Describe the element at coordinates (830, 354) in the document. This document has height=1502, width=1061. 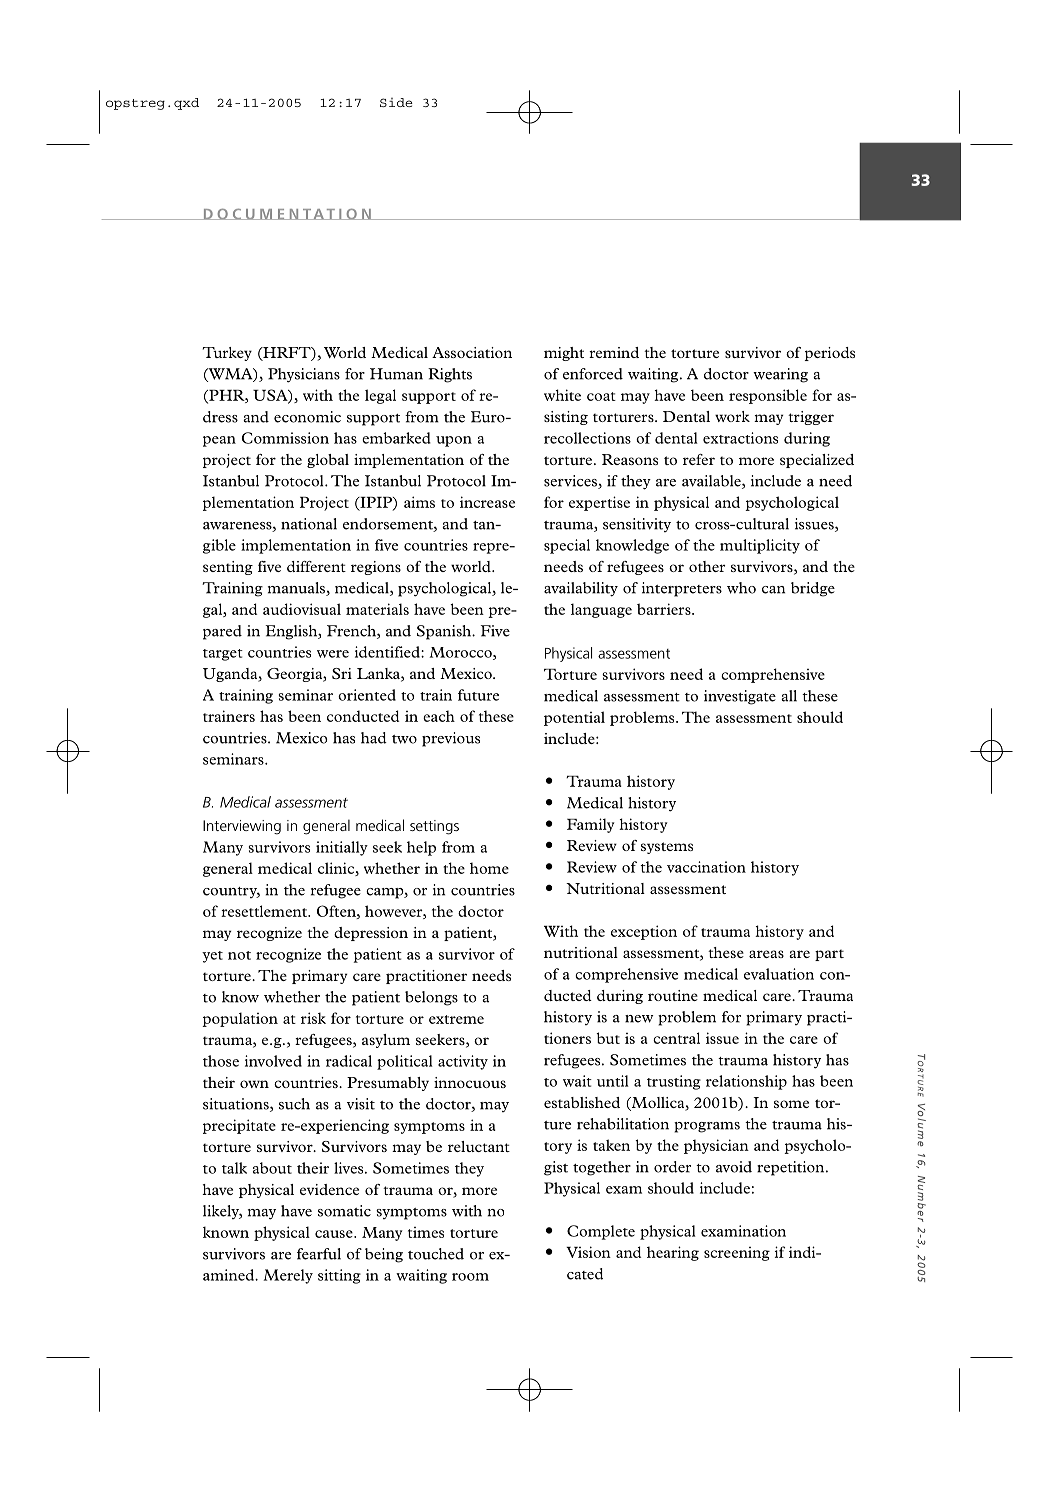
I see `periods` at that location.
